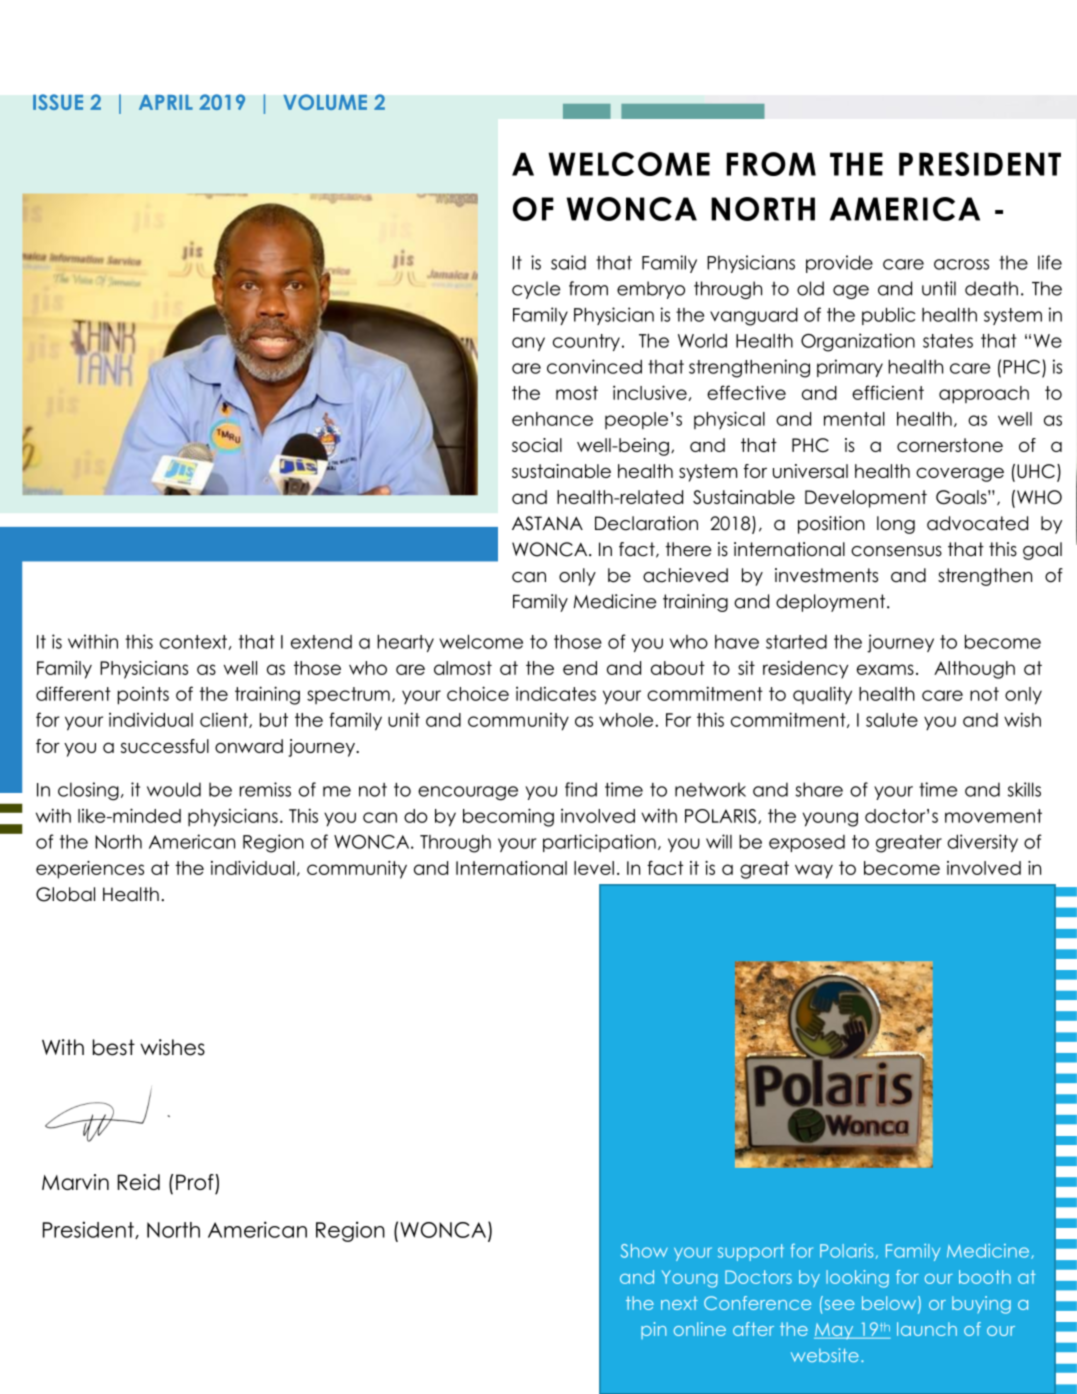 This image has height=1394, width=1077. Describe the element at coordinates (195, 1182) in the image. I see `Prof` at that location.
